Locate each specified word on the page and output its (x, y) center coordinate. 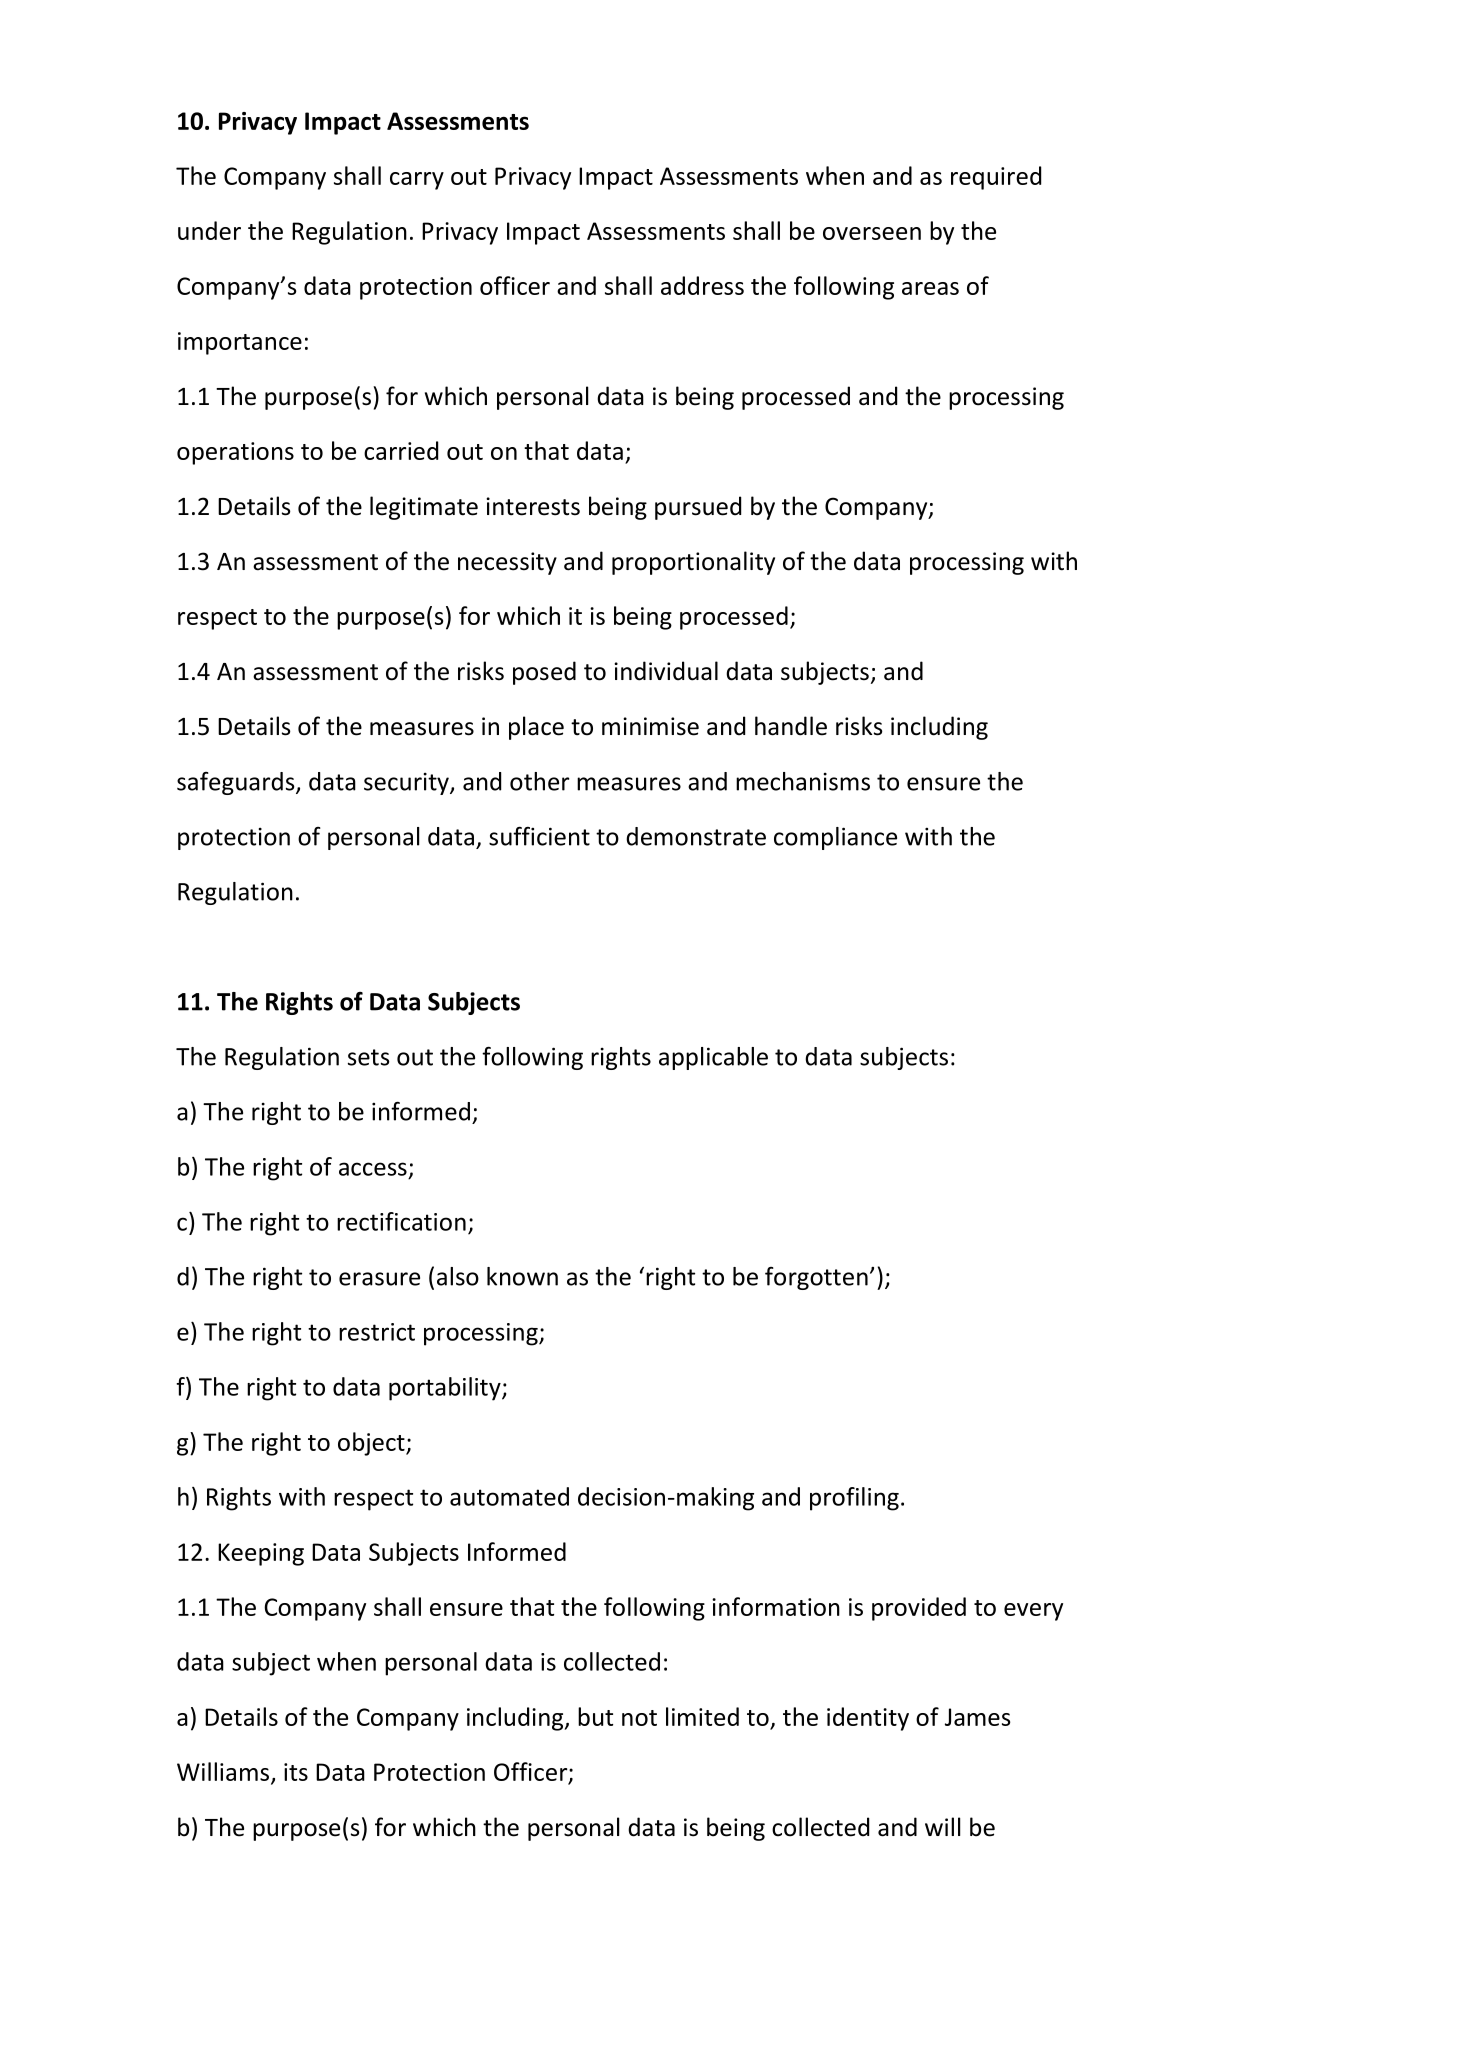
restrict (377, 1332)
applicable (713, 1058)
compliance (835, 838)
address (702, 285)
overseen (872, 233)
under (209, 230)
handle (791, 726)
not (639, 1718)
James (977, 1717)
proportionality (693, 563)
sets (368, 1057)
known (522, 1276)
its (296, 1772)
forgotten (816, 1278)
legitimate (424, 508)
